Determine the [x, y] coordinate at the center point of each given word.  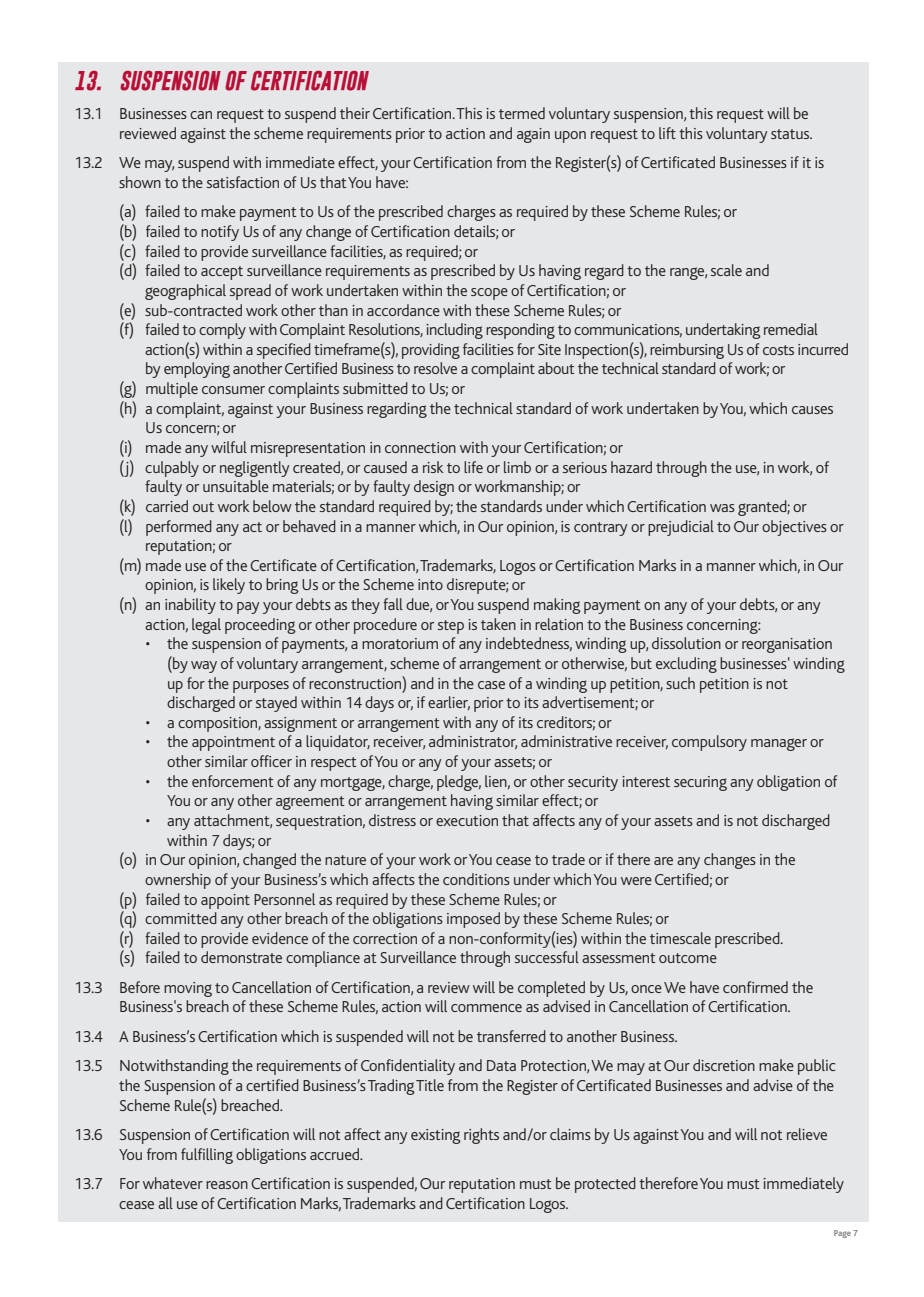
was [722, 508]
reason [227, 1185]
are [663, 861]
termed [522, 113]
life [473, 467]
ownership [178, 881]
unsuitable [236, 486]
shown [140, 182]
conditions [476, 879]
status [791, 134]
